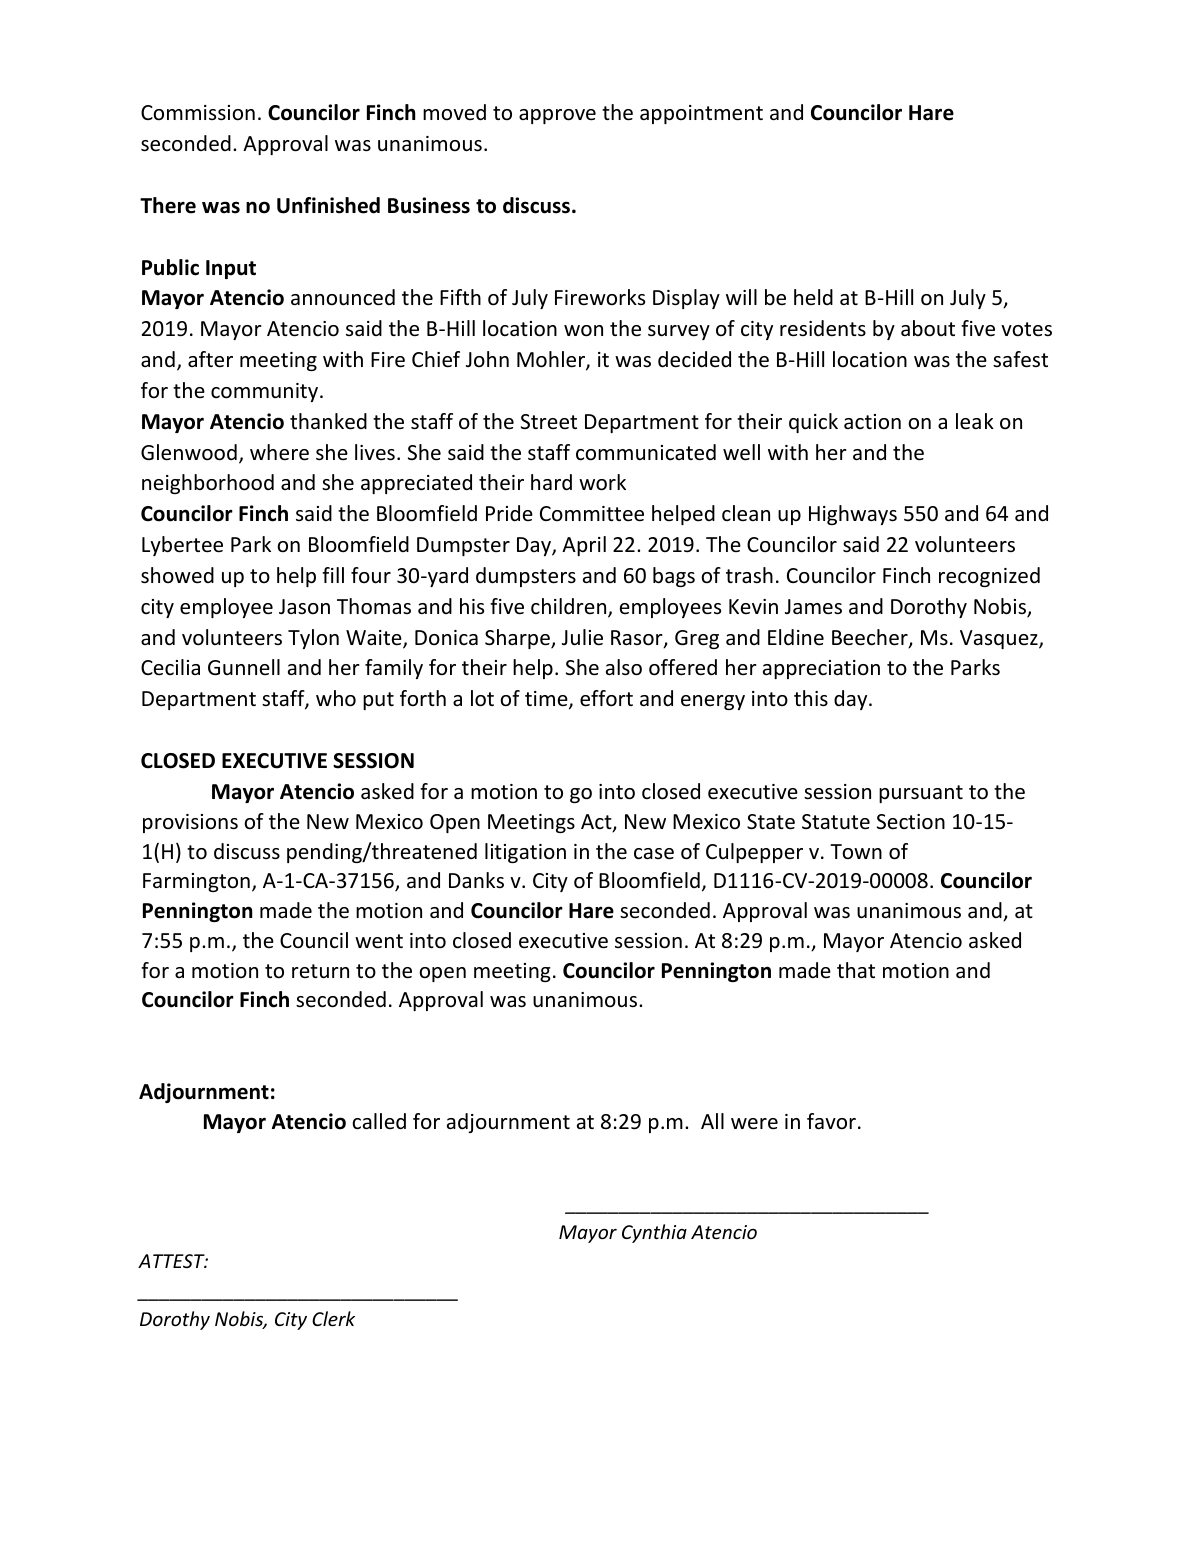  I want to click on Cynthia, so click(654, 1233).
